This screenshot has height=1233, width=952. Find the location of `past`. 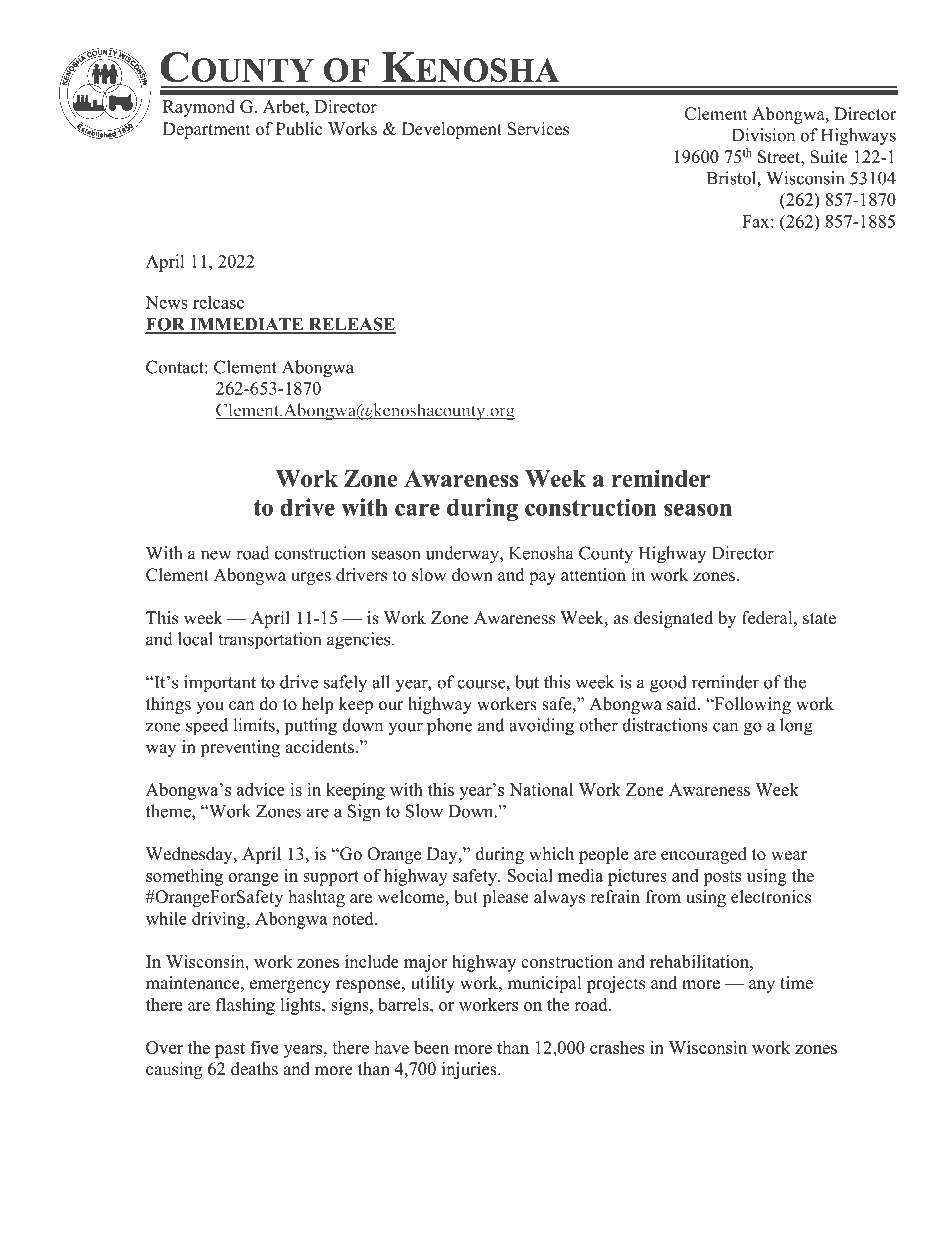

past is located at coordinates (230, 1050).
